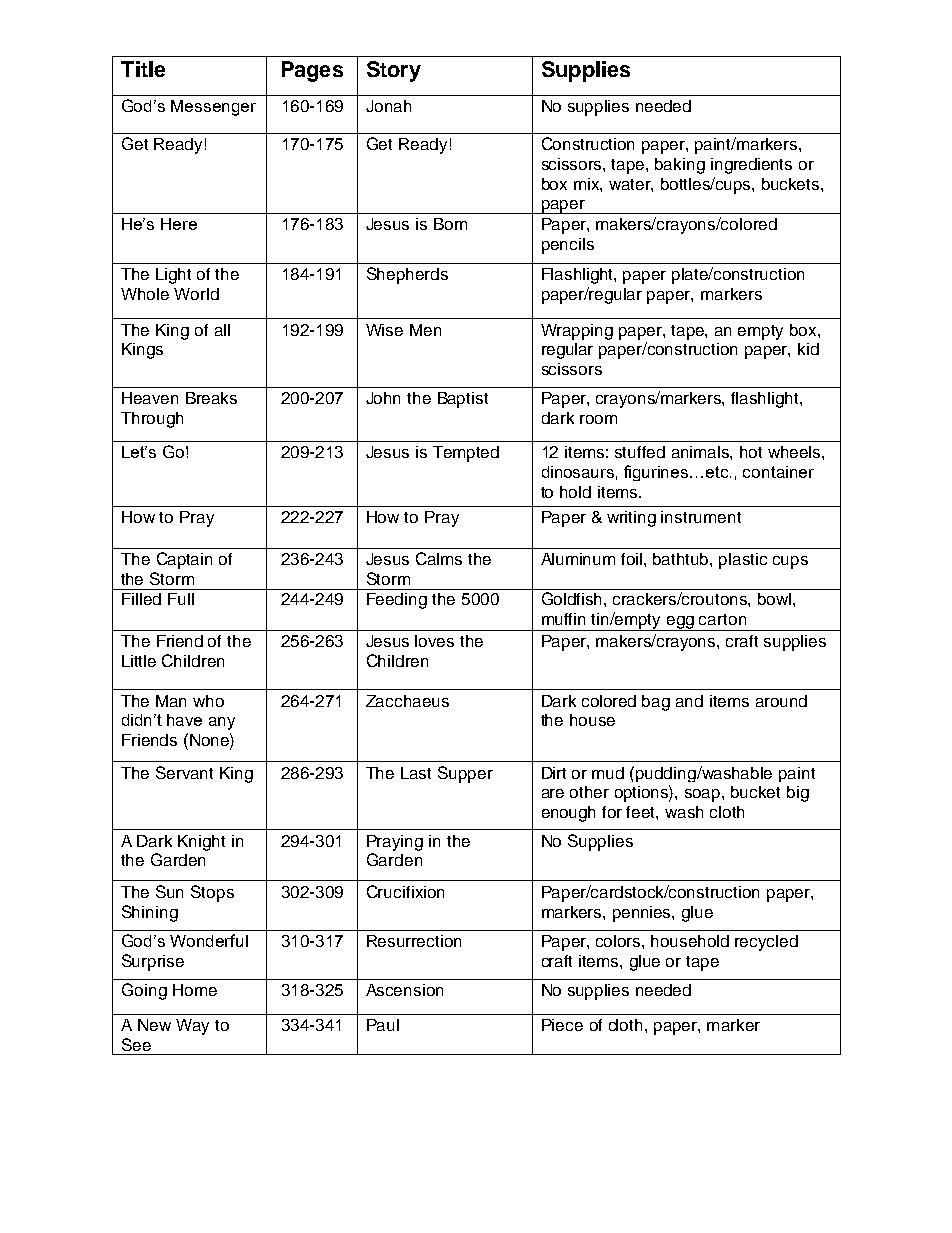 This screenshot has width=952, height=1233. I want to click on ingredients, so click(751, 166).
